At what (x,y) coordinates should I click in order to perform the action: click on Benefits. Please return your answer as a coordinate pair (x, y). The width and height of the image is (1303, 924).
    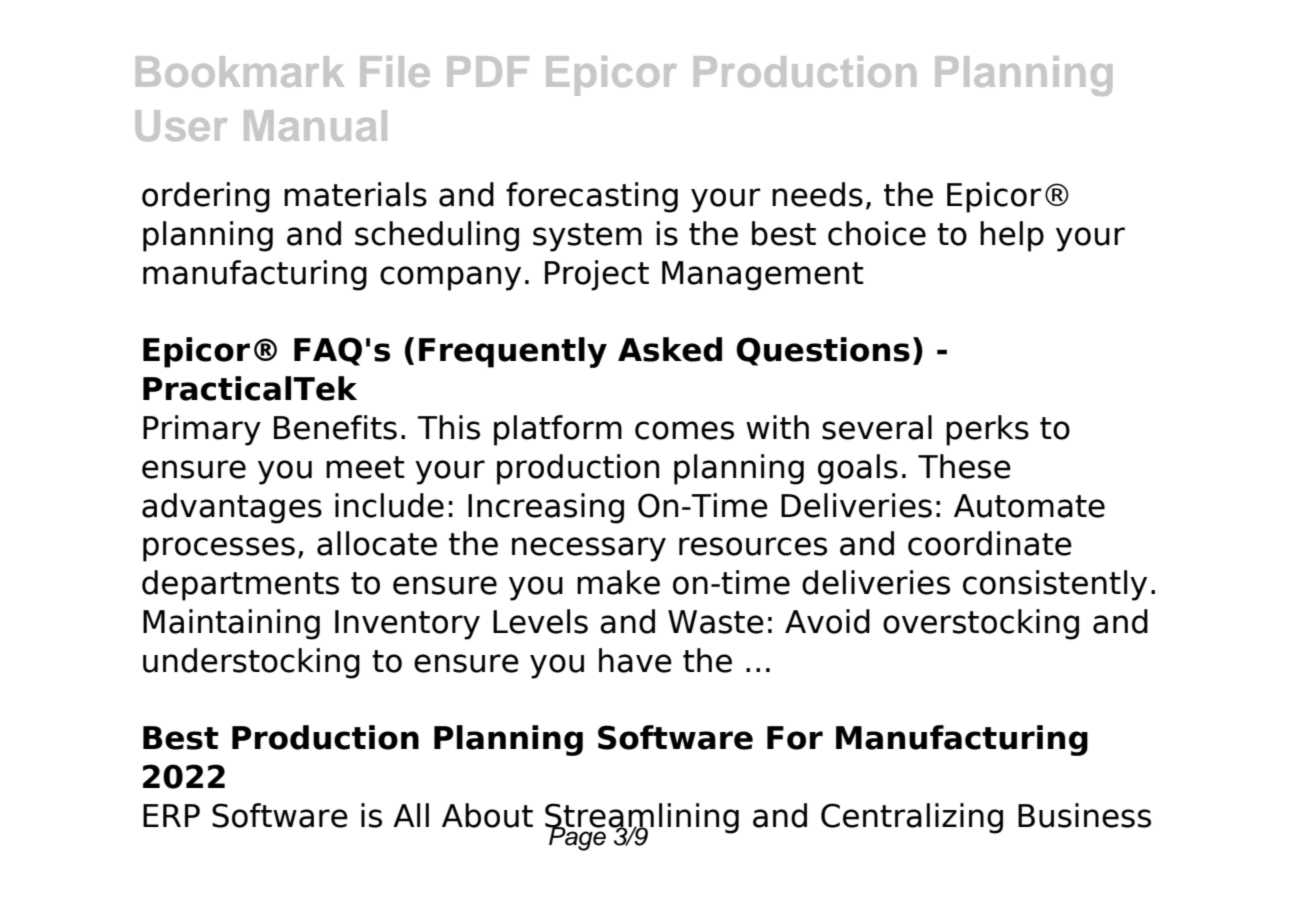
    Looking at the image, I should click on (335, 427).
